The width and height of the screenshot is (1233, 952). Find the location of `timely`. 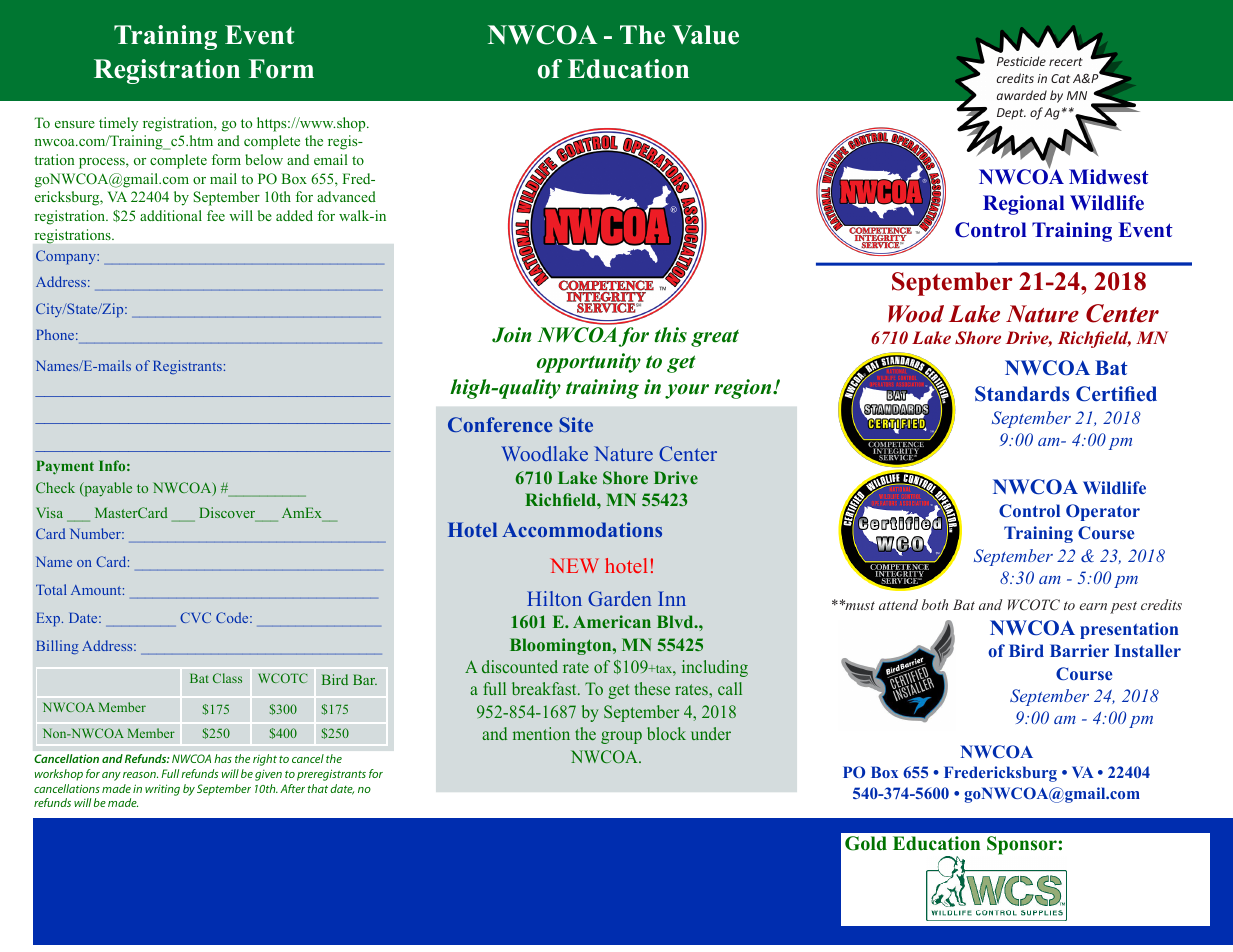

timely is located at coordinates (118, 124).
